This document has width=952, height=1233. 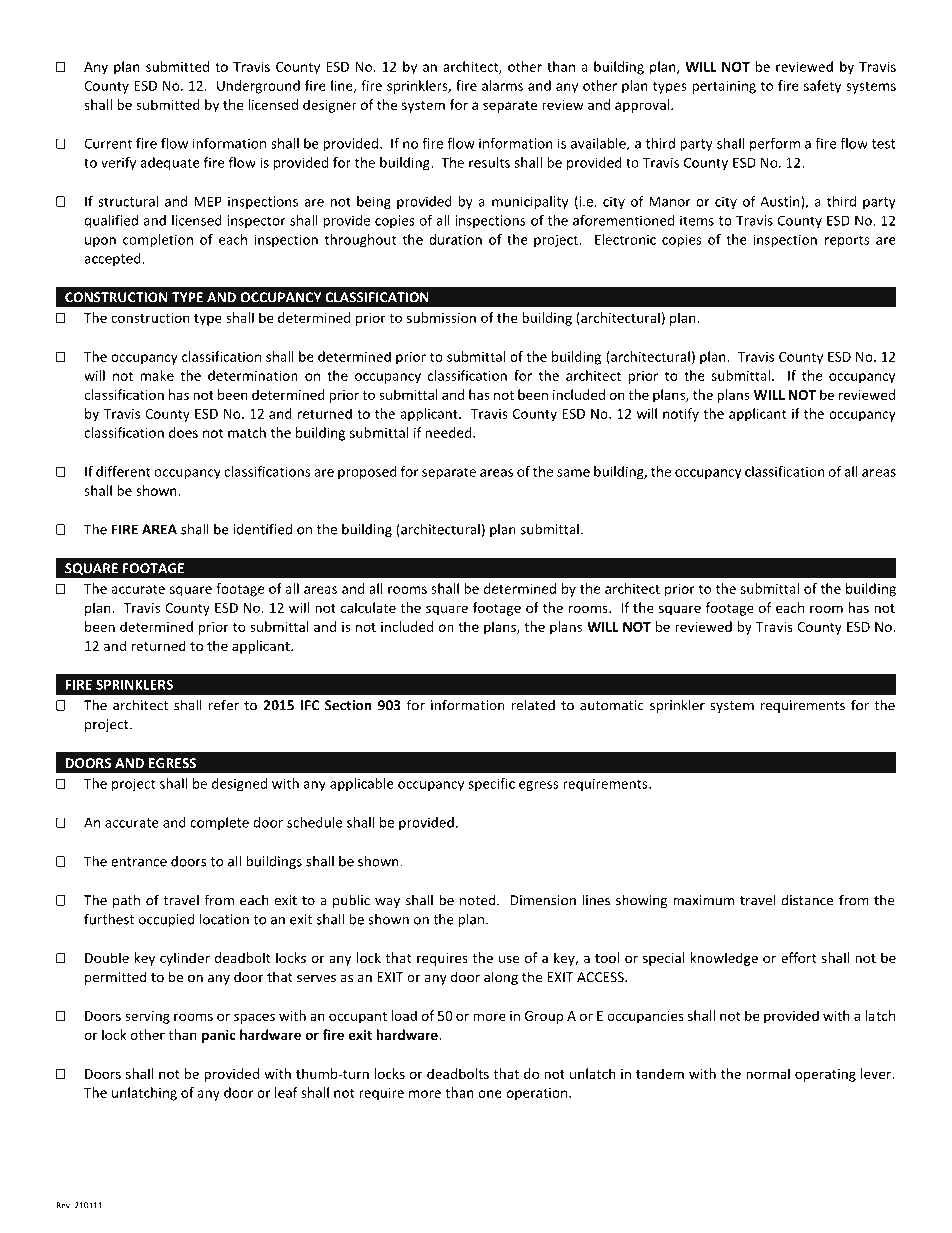 I want to click on Underground, so click(x=258, y=87).
